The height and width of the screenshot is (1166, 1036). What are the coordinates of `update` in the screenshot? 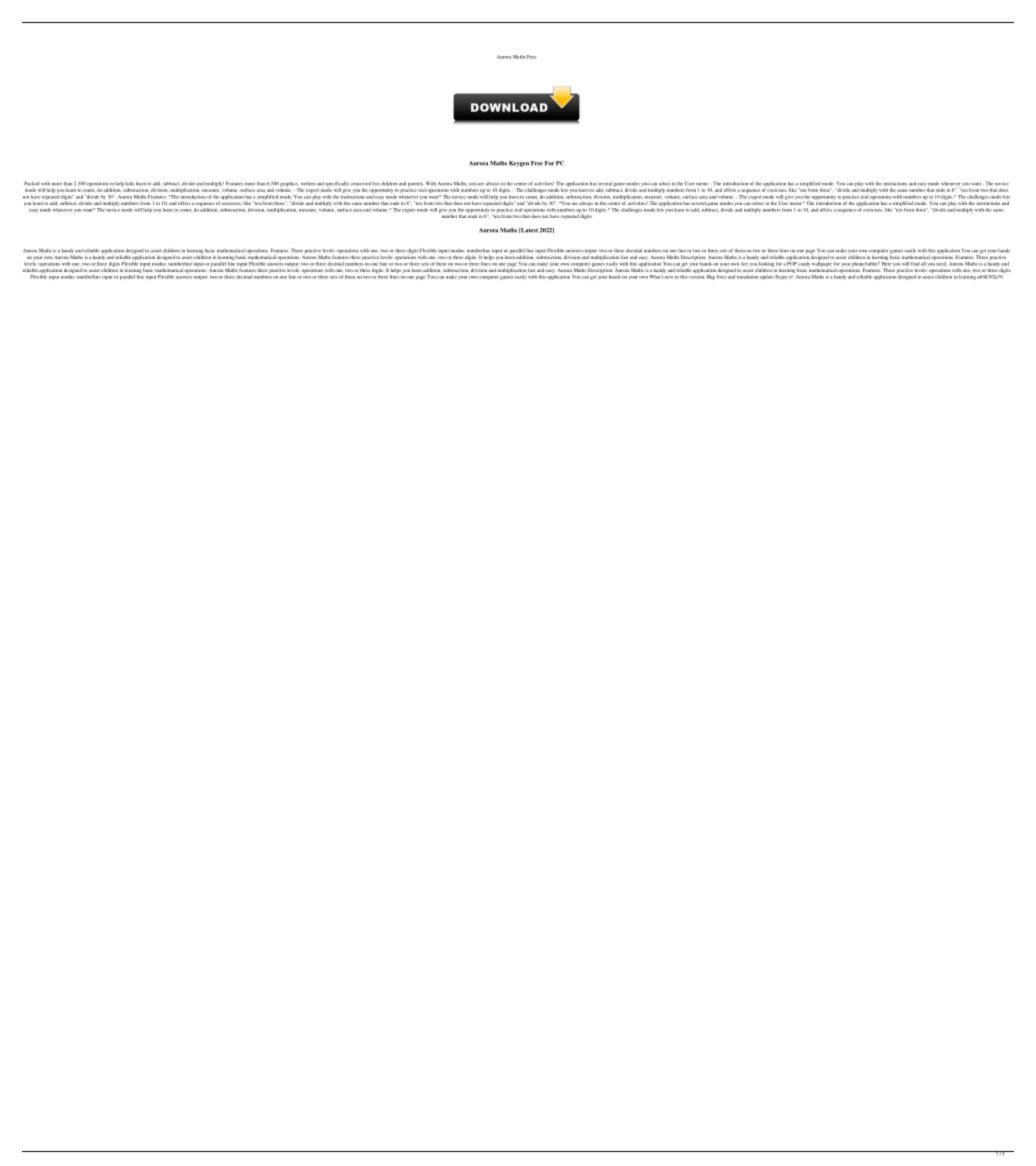 It's located at (767, 277).
